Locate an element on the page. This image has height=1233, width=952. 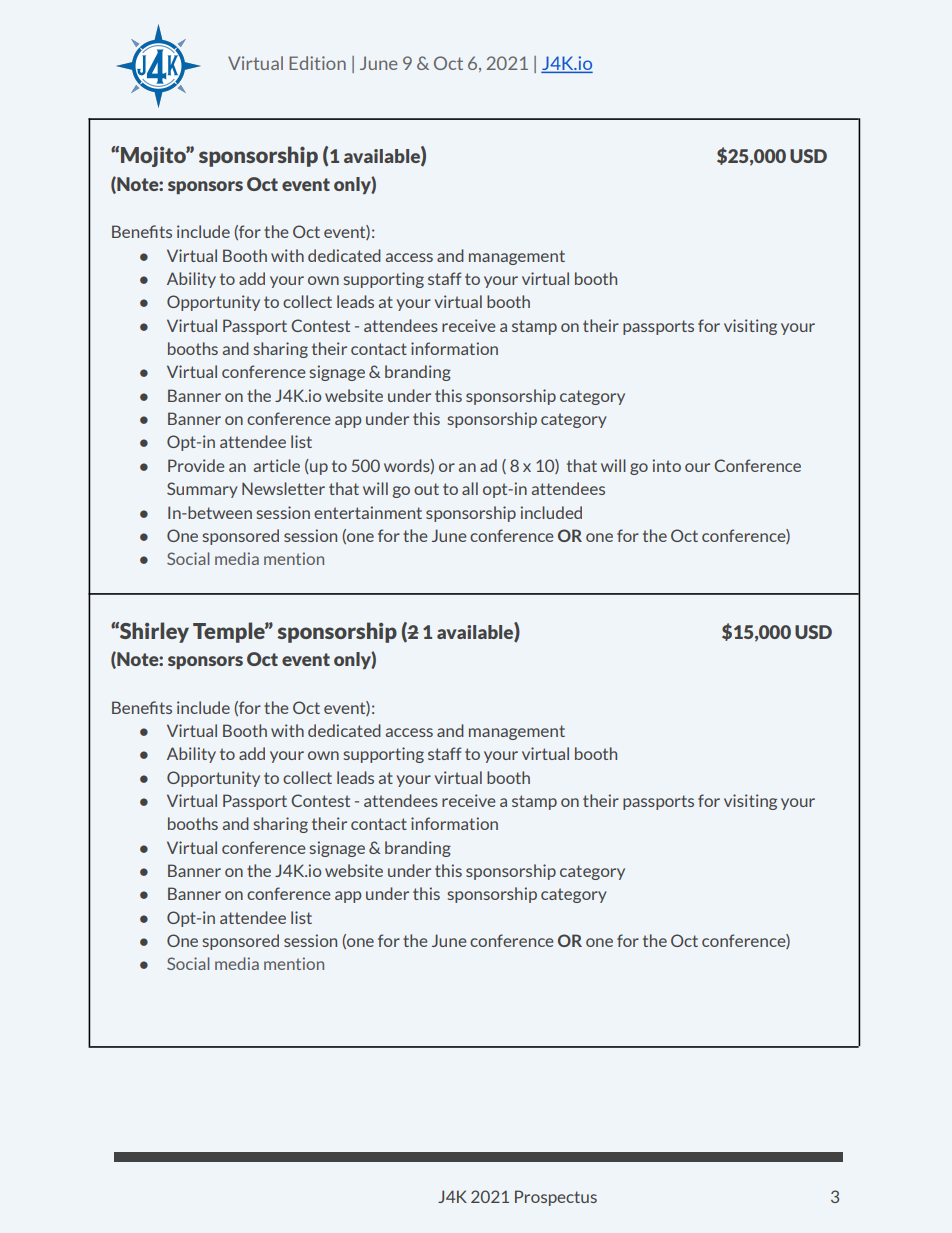
entertainment is located at coordinates (368, 512).
